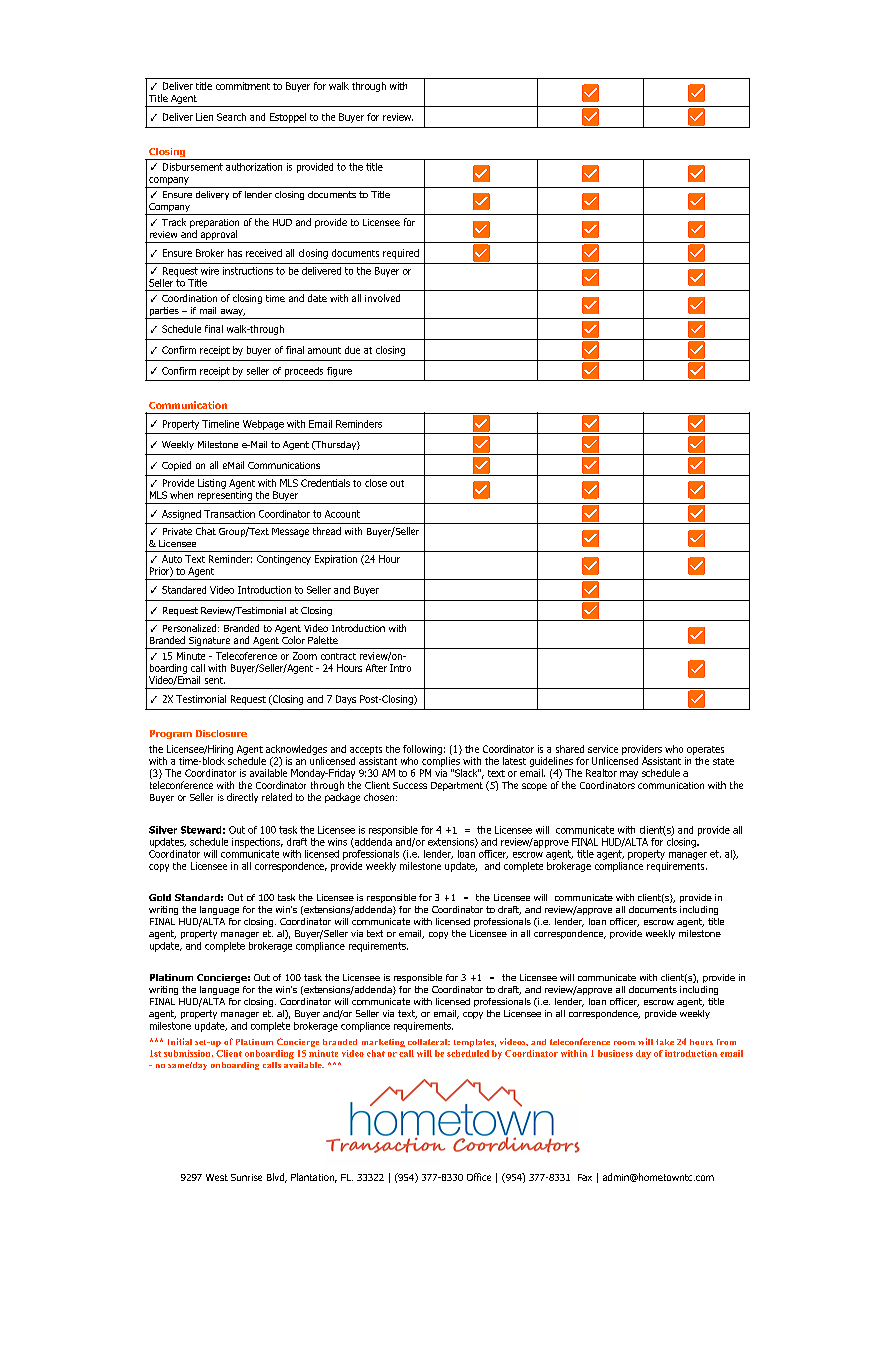  What do you see at coordinates (603, 749) in the screenshot?
I see `service` at bounding box center [603, 749].
